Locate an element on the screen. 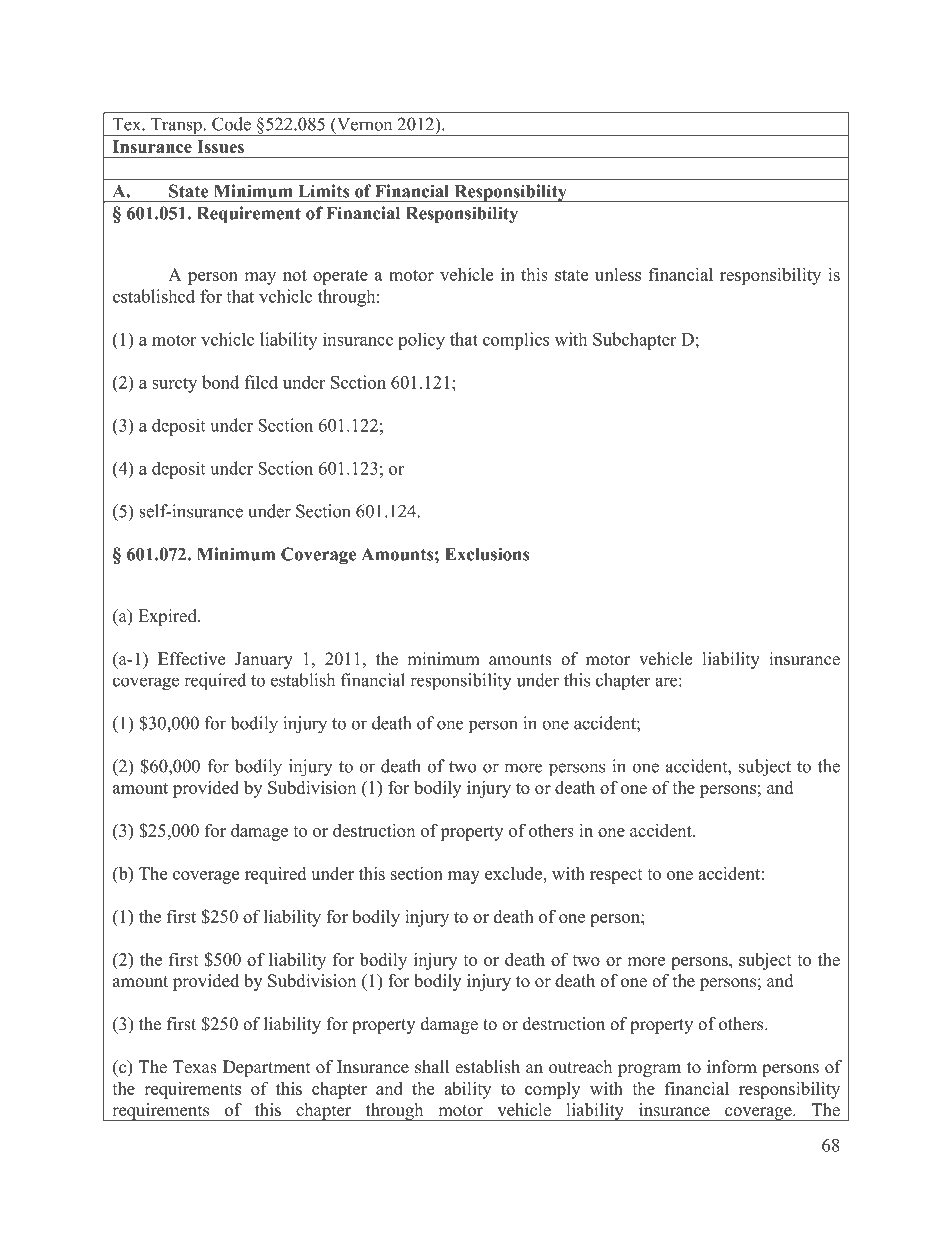 The height and width of the screenshot is (1233, 952). Issues is located at coordinates (220, 146).
